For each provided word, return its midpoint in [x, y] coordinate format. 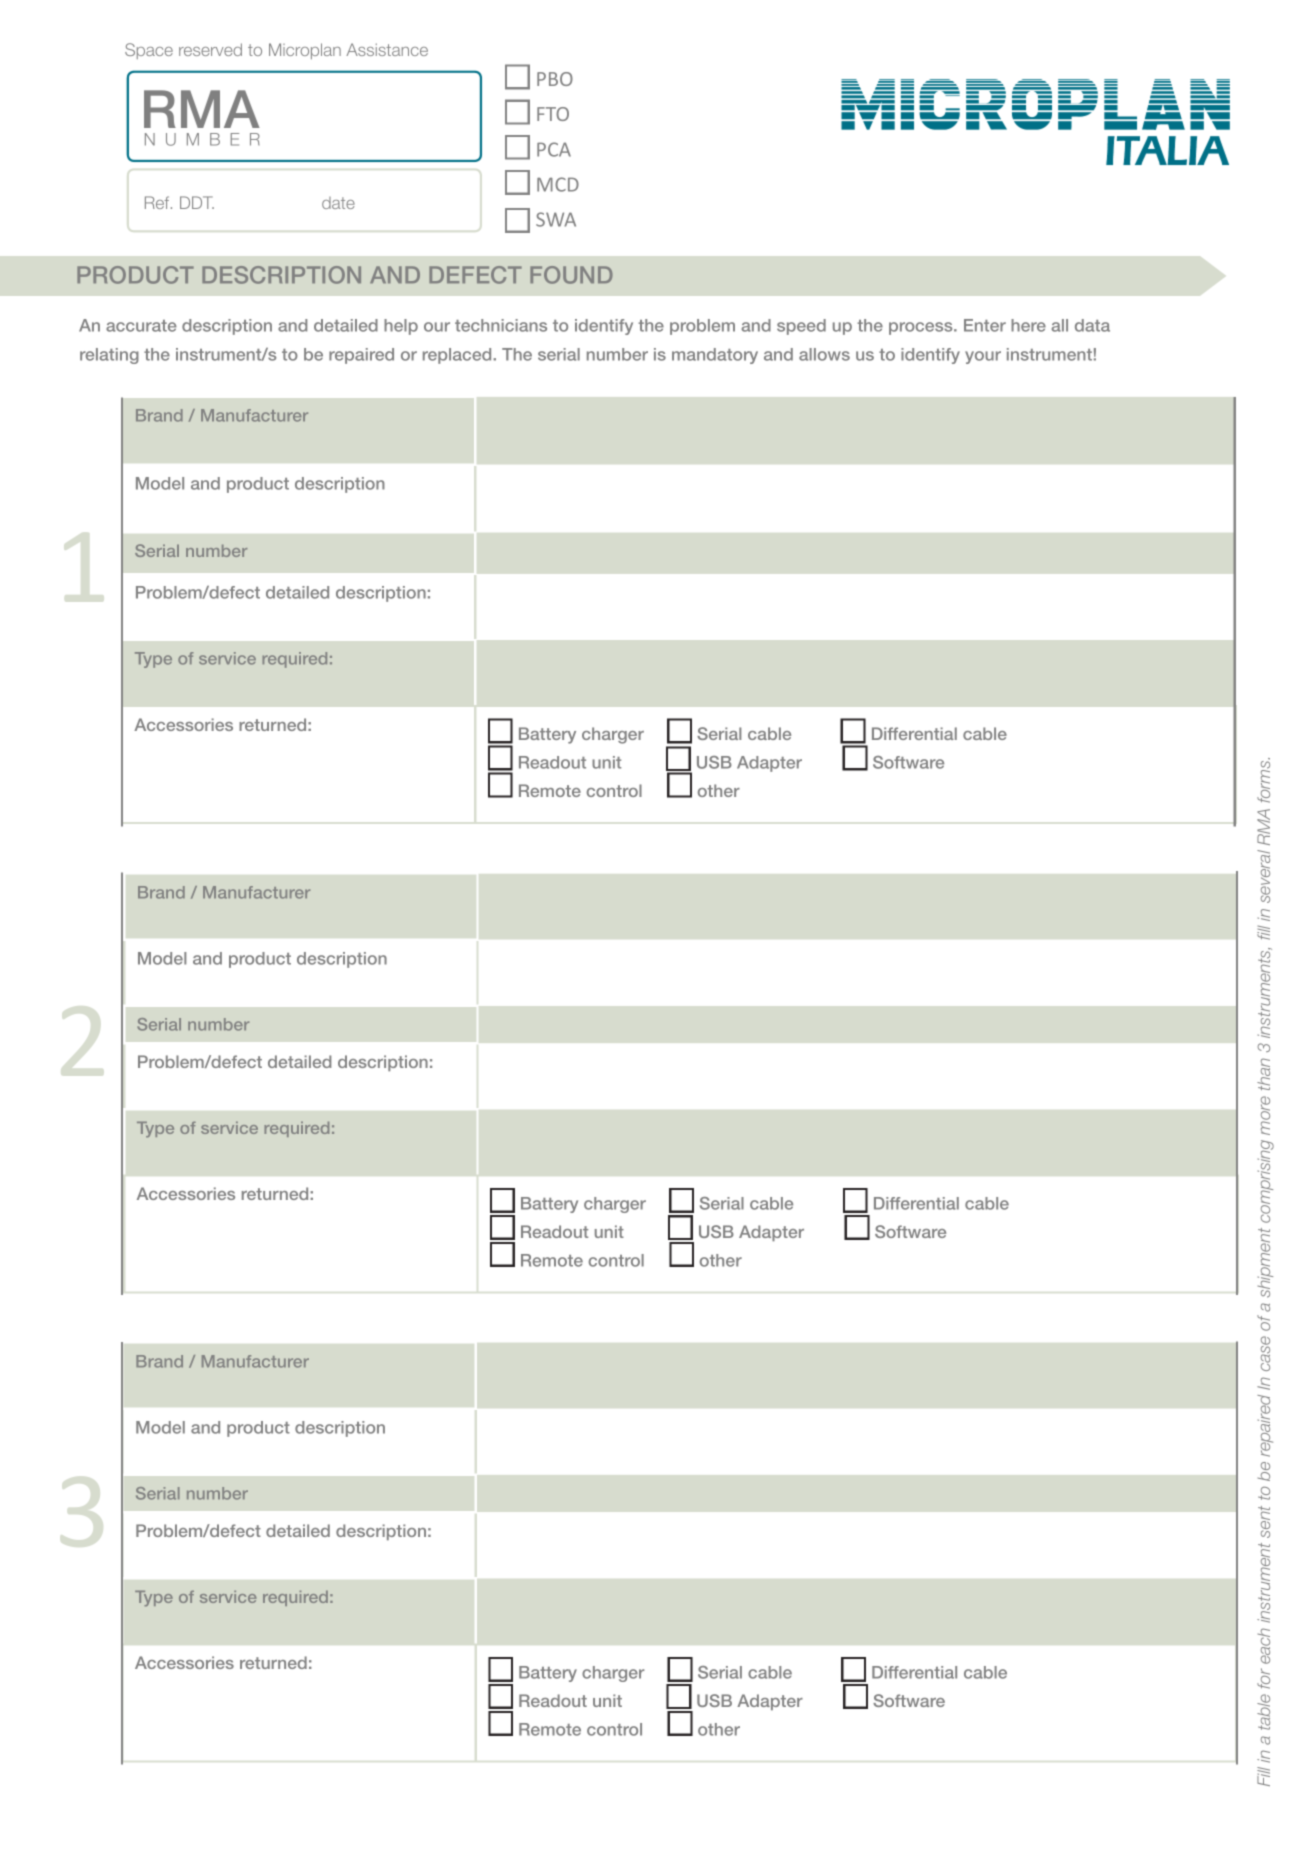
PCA [554, 149]
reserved [210, 49]
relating [109, 356]
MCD [558, 184]
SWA [556, 219]
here [1028, 325]
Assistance [387, 49]
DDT [197, 202]
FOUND [571, 275]
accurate [141, 326]
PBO [555, 79]
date [338, 203]
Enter [985, 325]
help [401, 327]
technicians [501, 325]
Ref [158, 202]
